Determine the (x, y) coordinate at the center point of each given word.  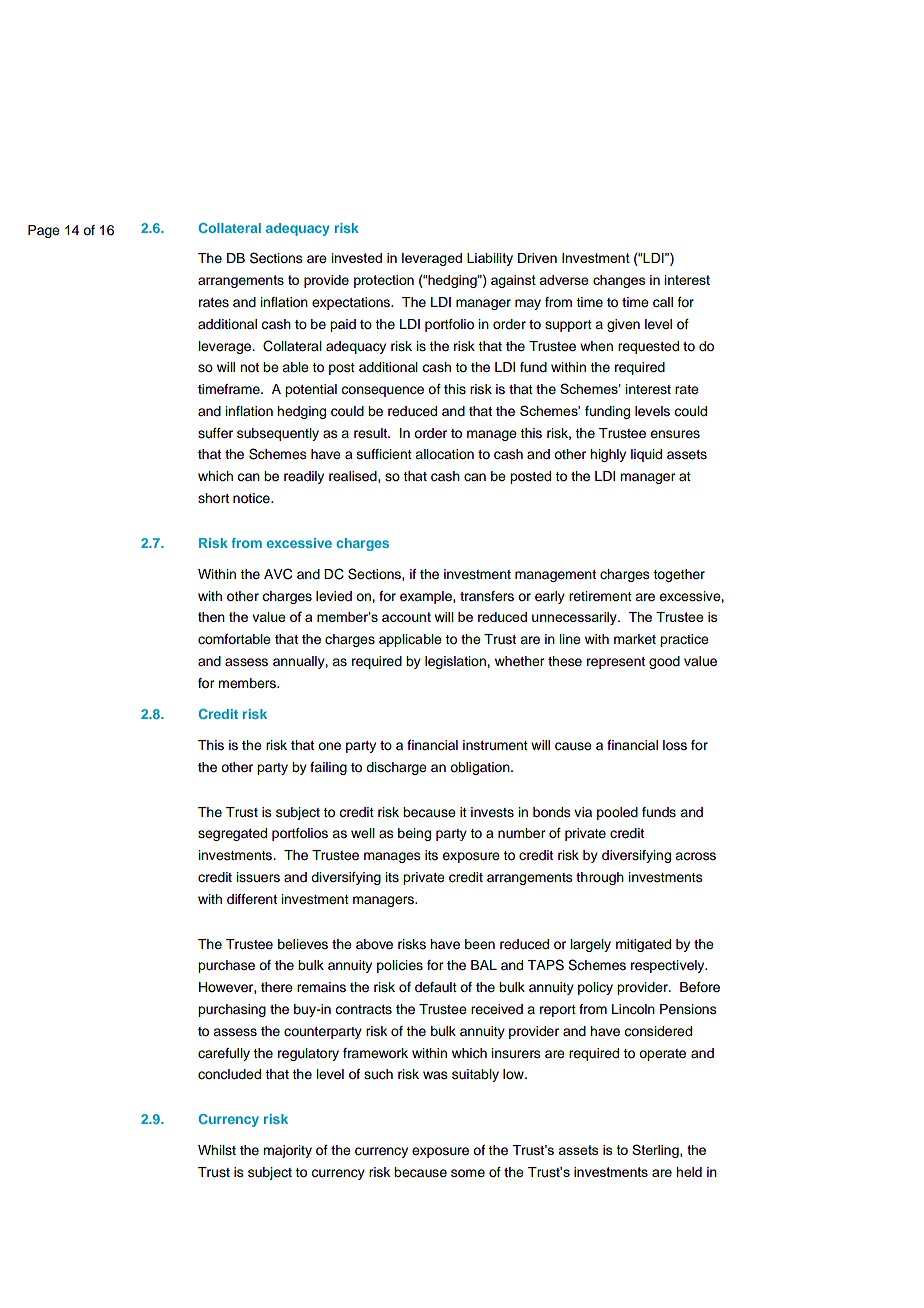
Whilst (217, 1150)
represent (616, 663)
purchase (226, 966)
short (213, 498)
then (211, 617)
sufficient (384, 454)
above (374, 944)
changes (619, 281)
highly (608, 455)
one (329, 746)
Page (44, 231)
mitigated (643, 945)
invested (356, 258)
